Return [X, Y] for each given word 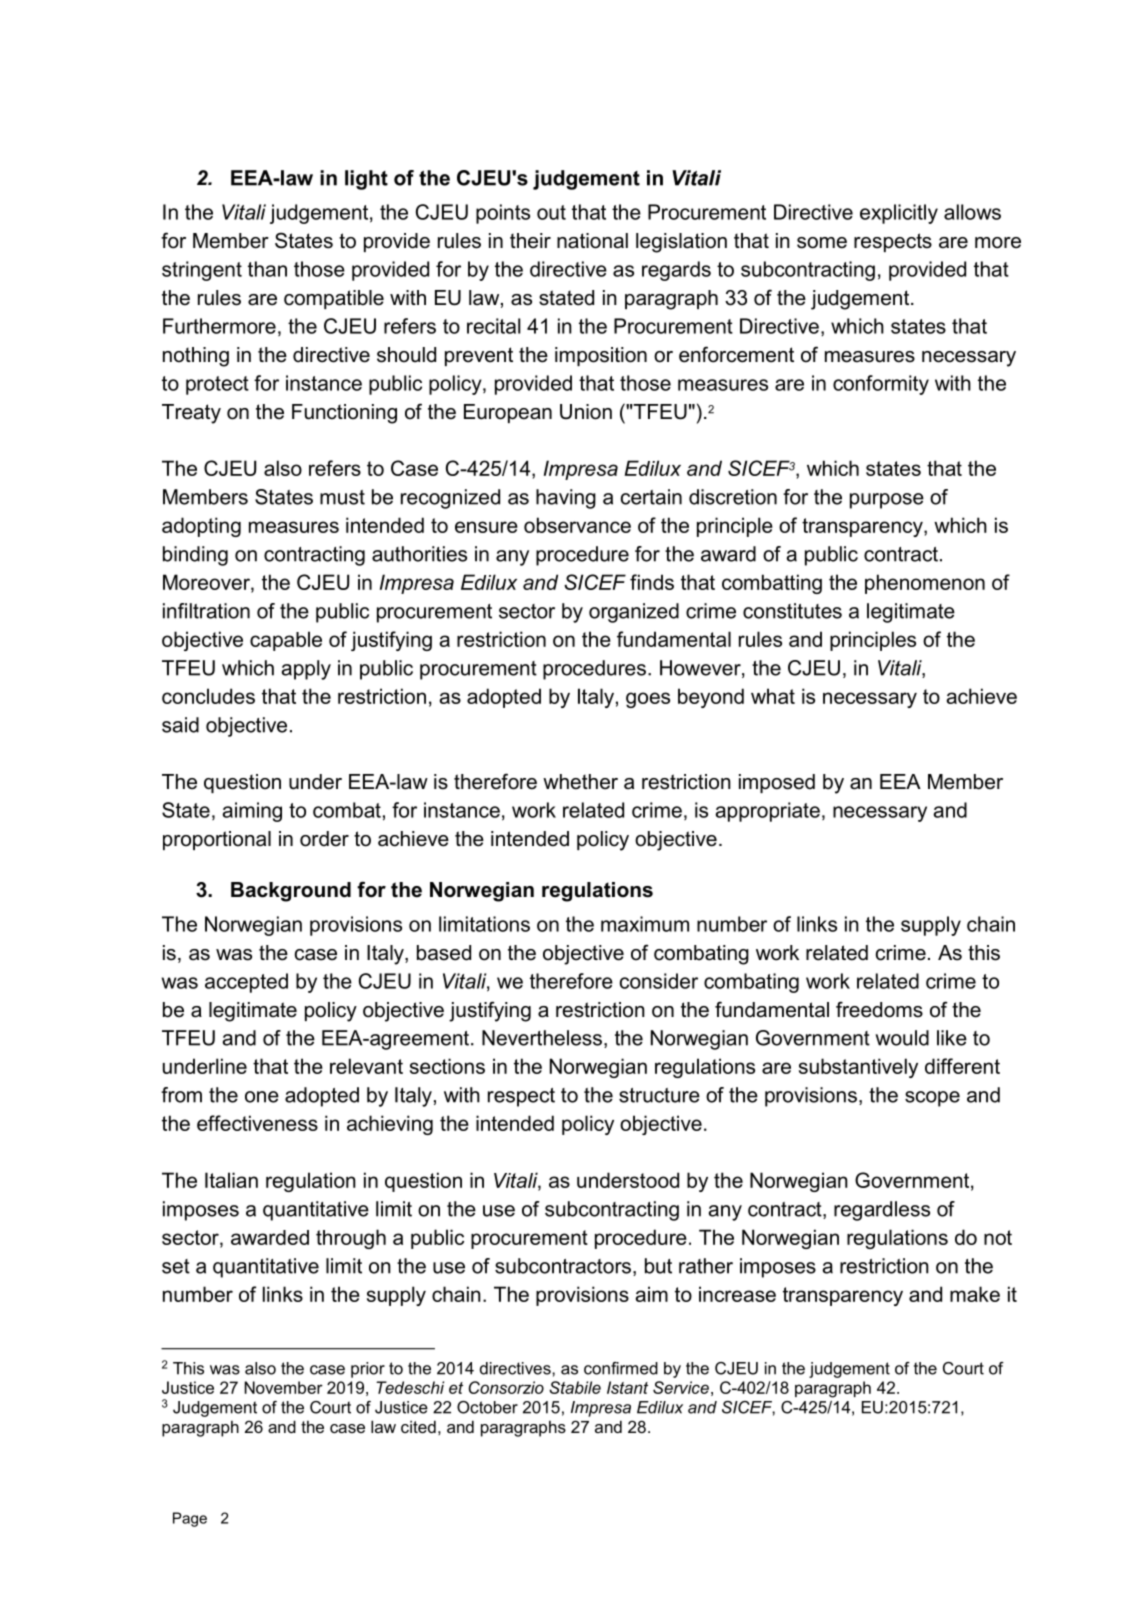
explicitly [899, 214]
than [267, 269]
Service [681, 1387]
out [551, 212]
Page [190, 1519]
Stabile [575, 1387]
